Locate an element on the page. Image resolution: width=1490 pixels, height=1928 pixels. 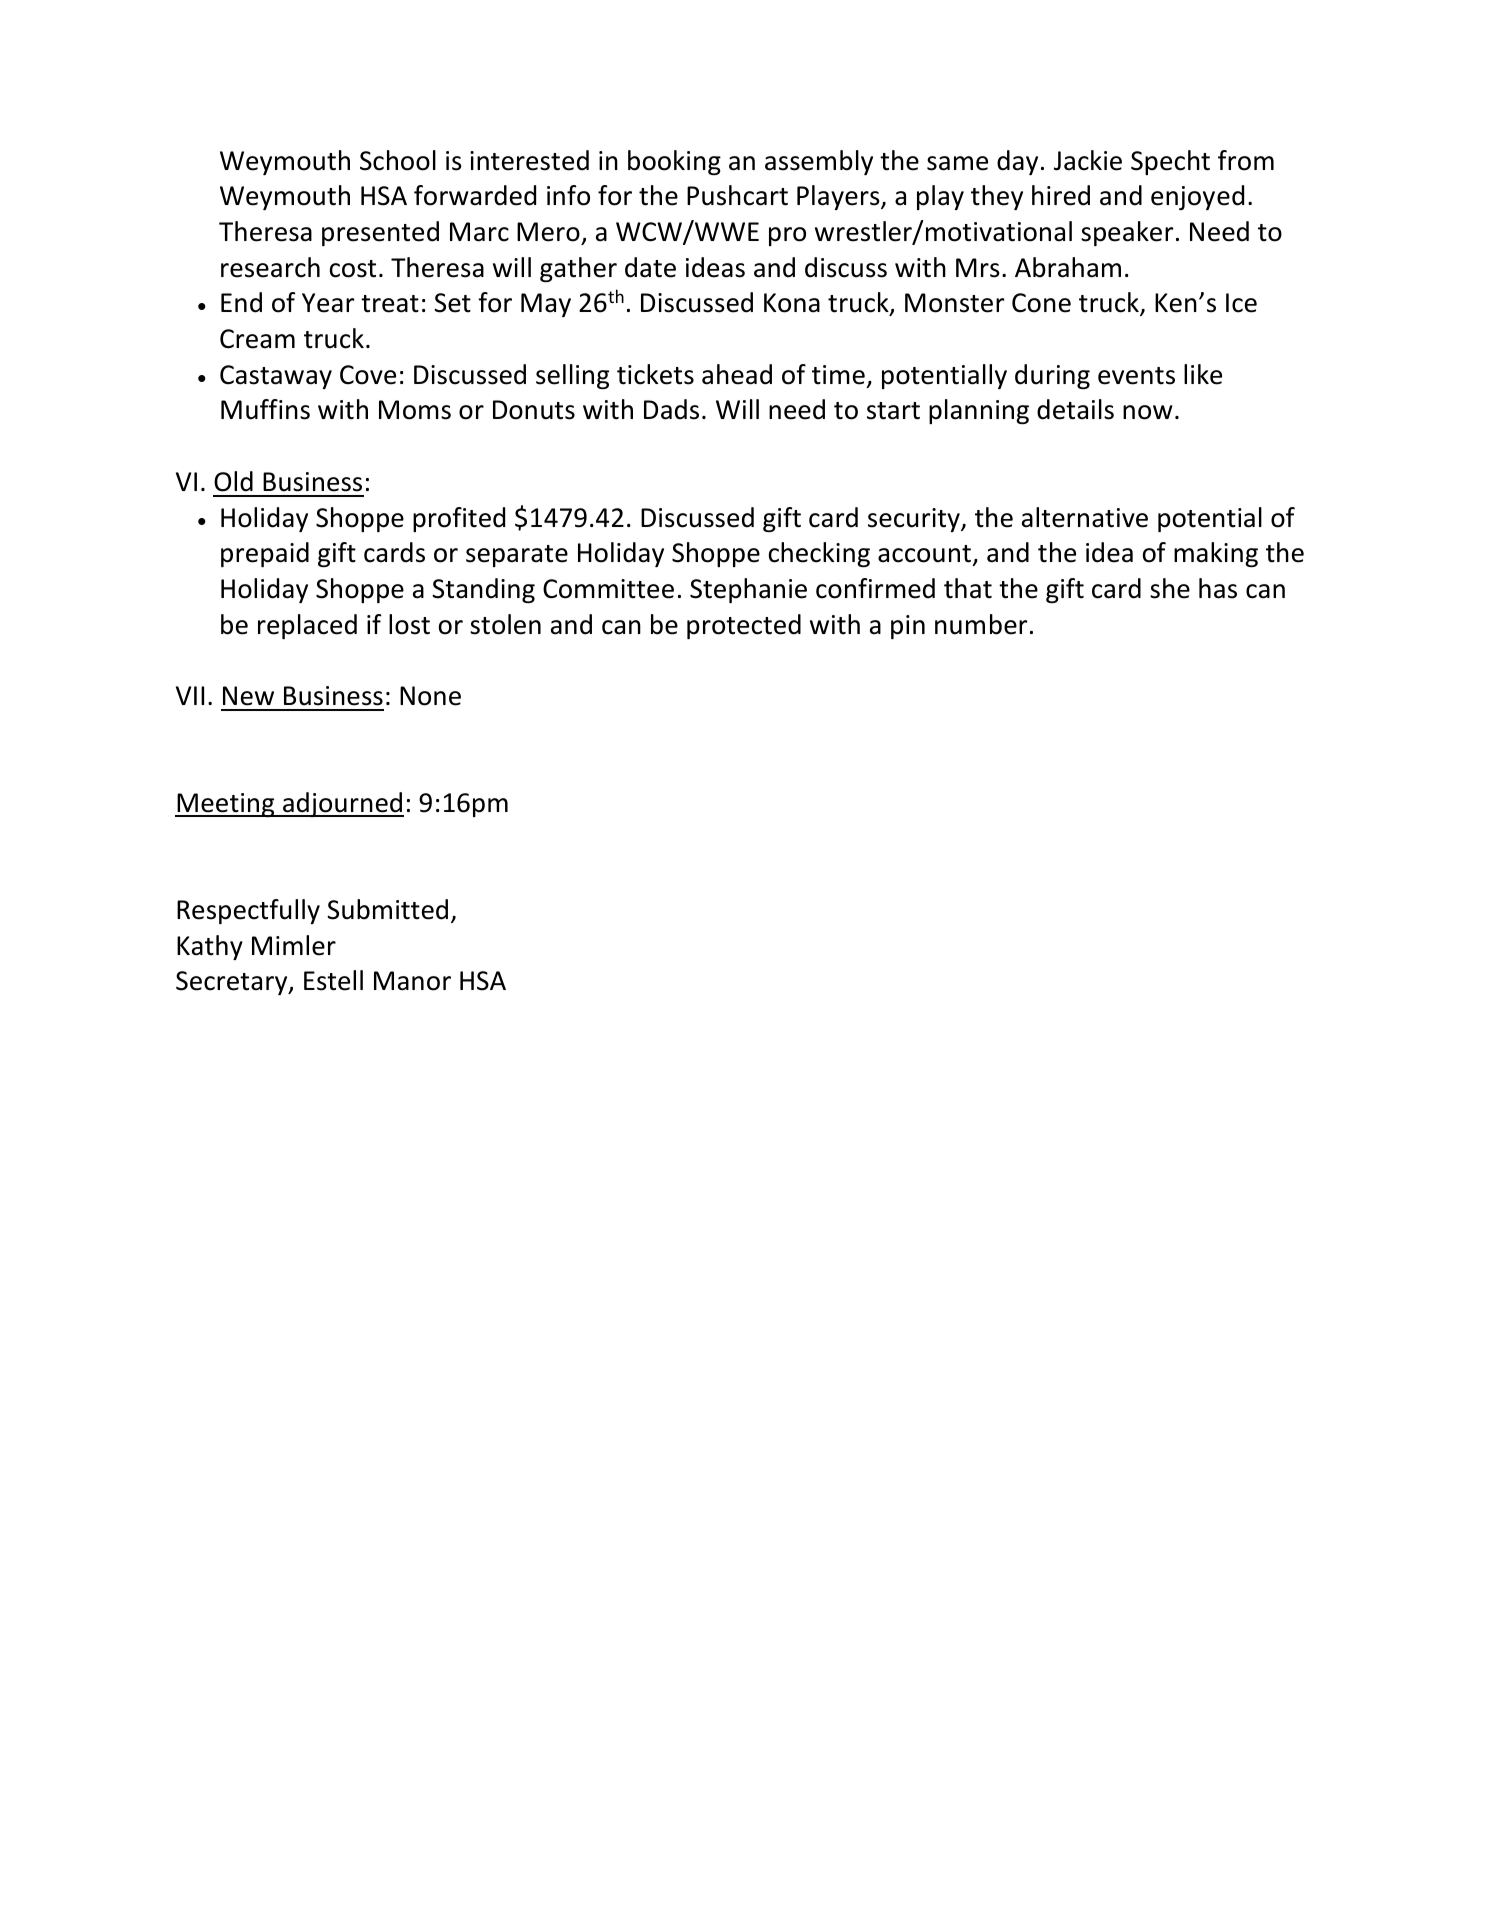
Castaway is located at coordinates (276, 377).
